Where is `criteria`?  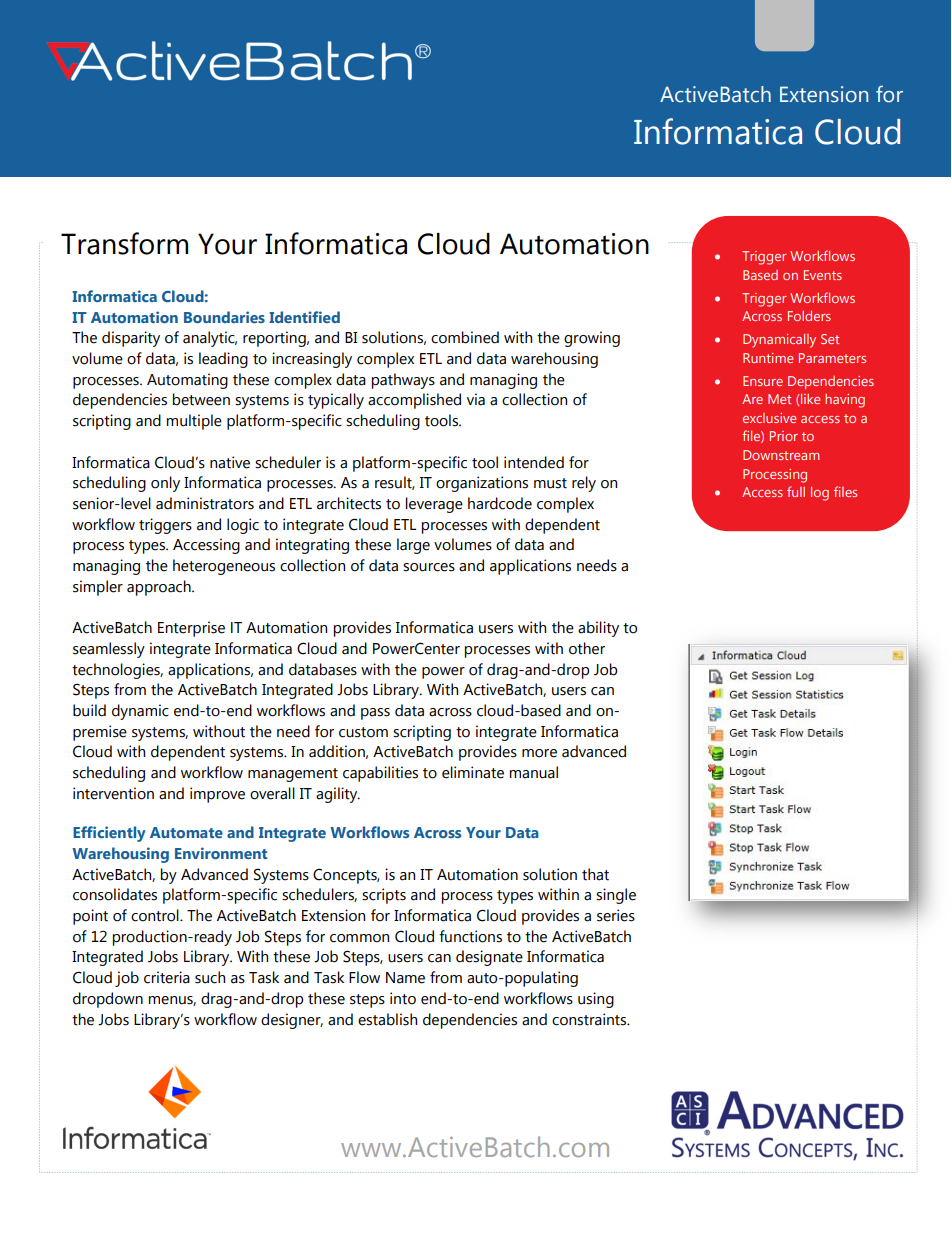 criteria is located at coordinates (167, 977).
